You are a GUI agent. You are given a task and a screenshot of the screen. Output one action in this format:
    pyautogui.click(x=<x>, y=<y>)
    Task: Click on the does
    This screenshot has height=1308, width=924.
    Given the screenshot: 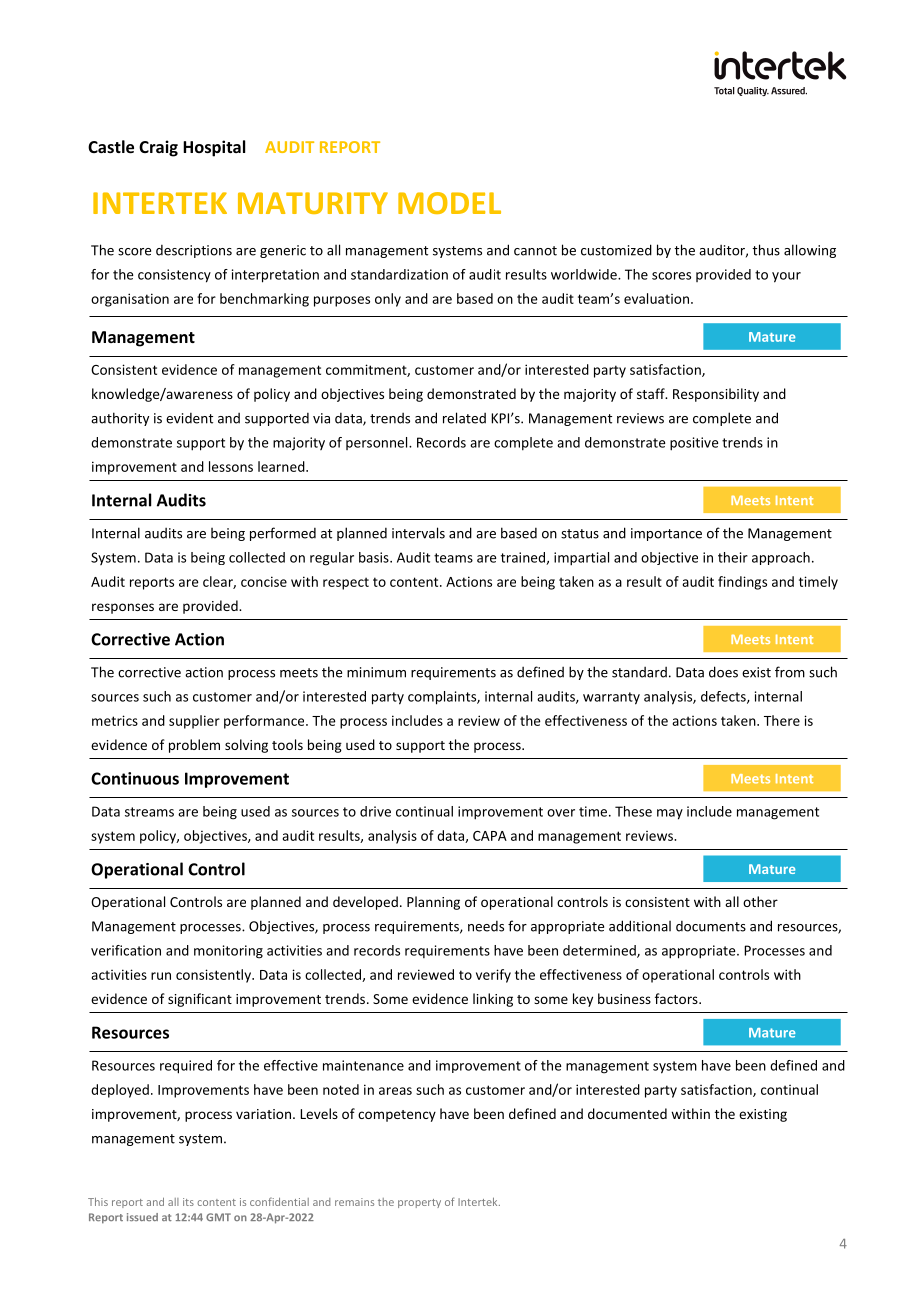 What is the action you would take?
    pyautogui.click(x=723, y=672)
